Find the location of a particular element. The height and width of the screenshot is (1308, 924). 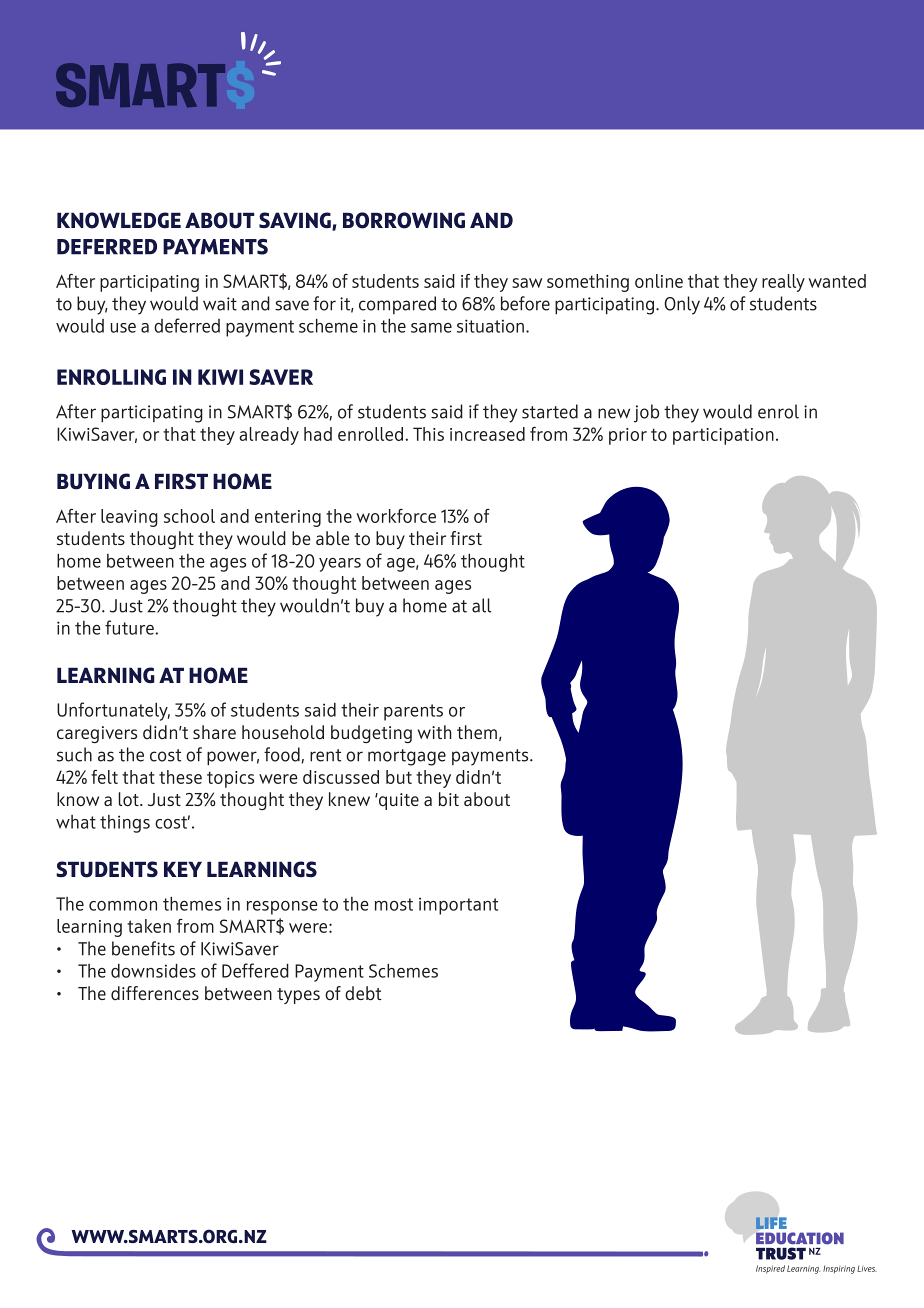

participation is located at coordinates (723, 436).
